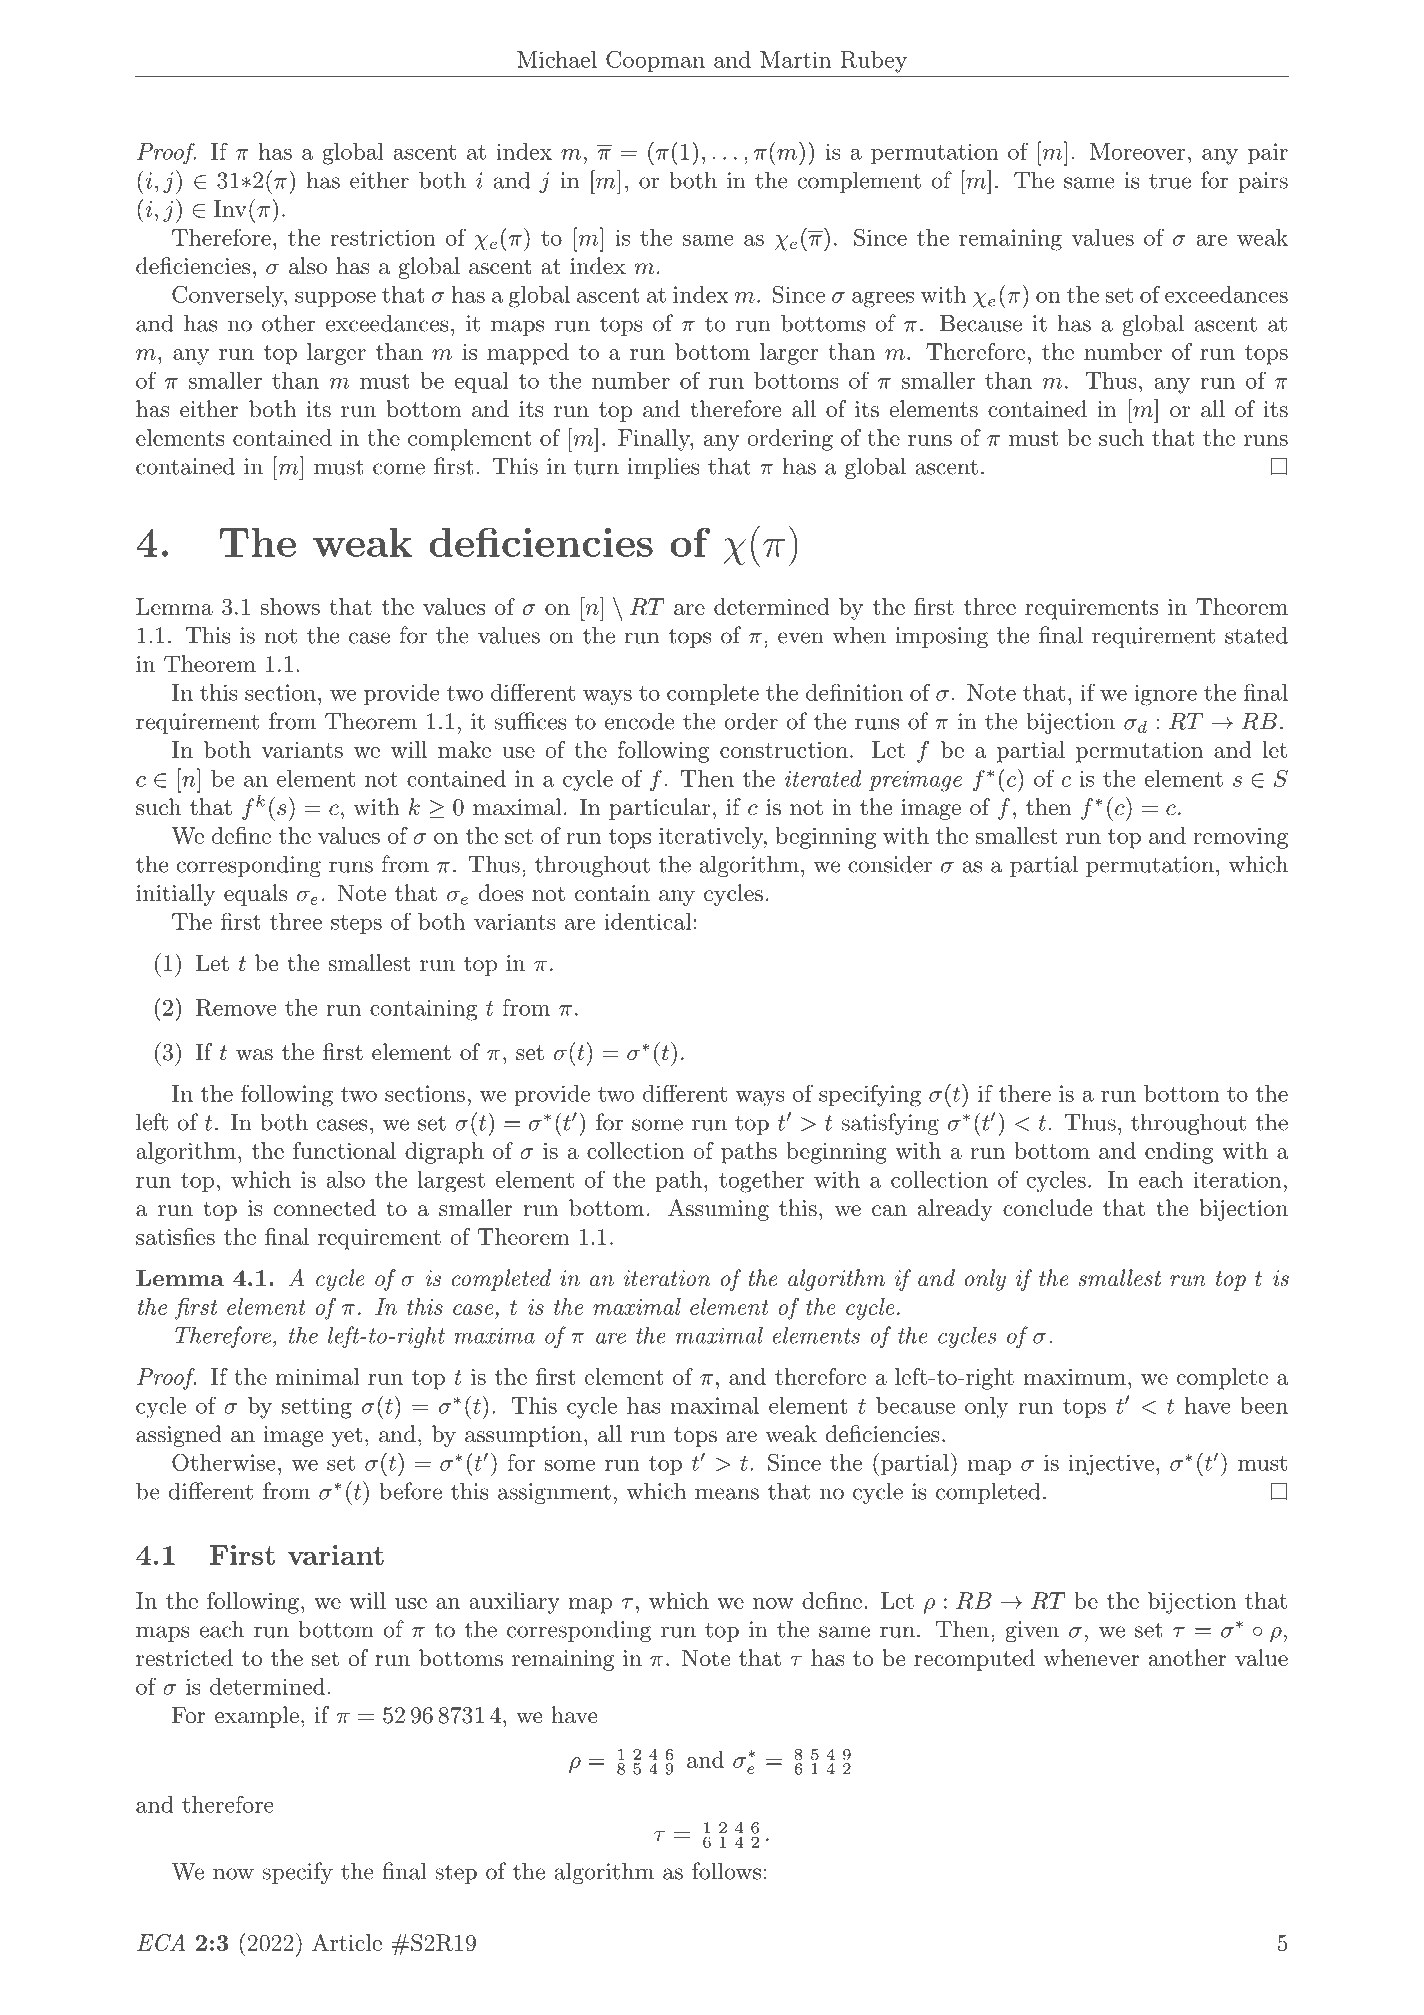  I want to click on Martin, so click(795, 59).
